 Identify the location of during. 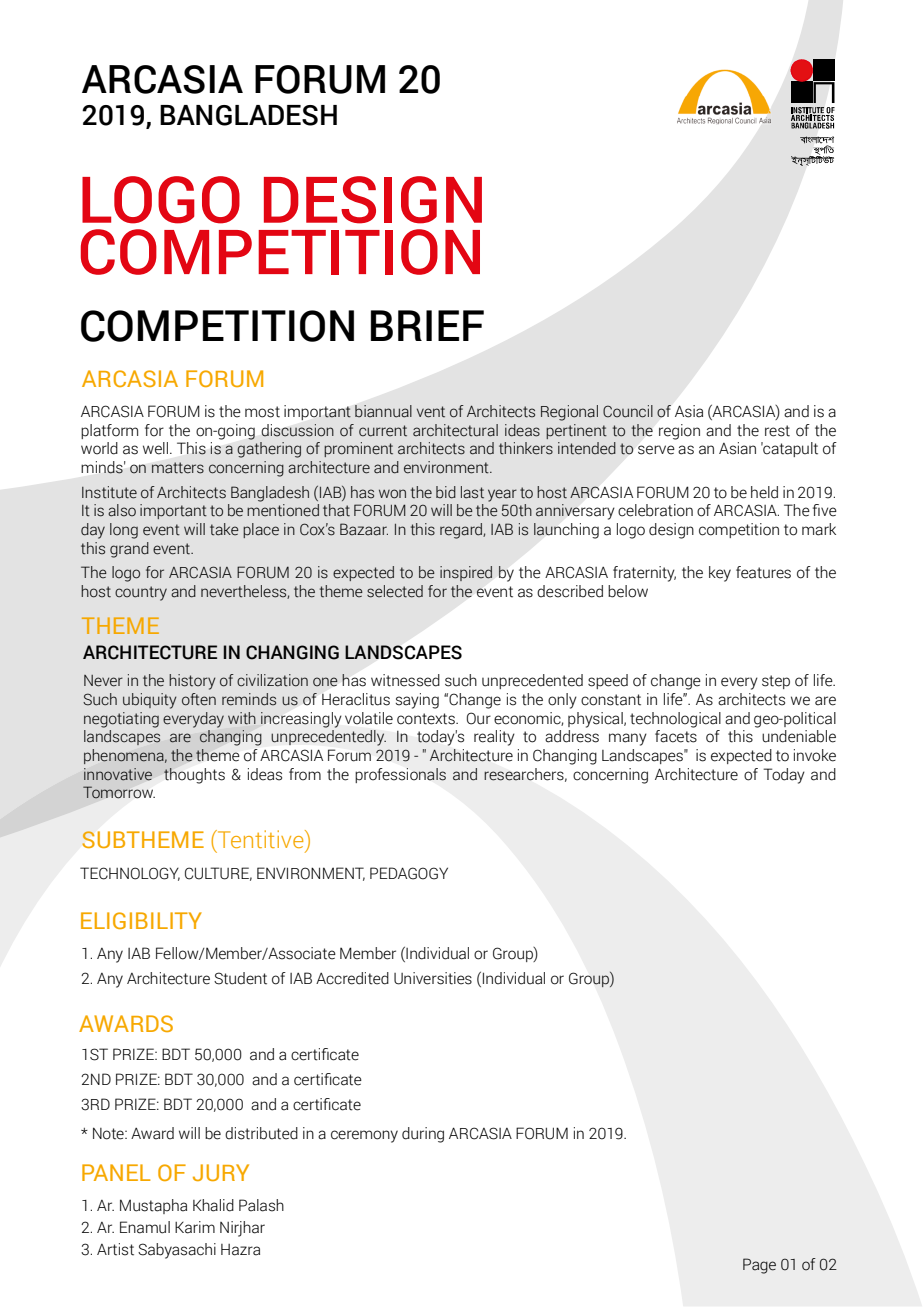
(423, 1135).
